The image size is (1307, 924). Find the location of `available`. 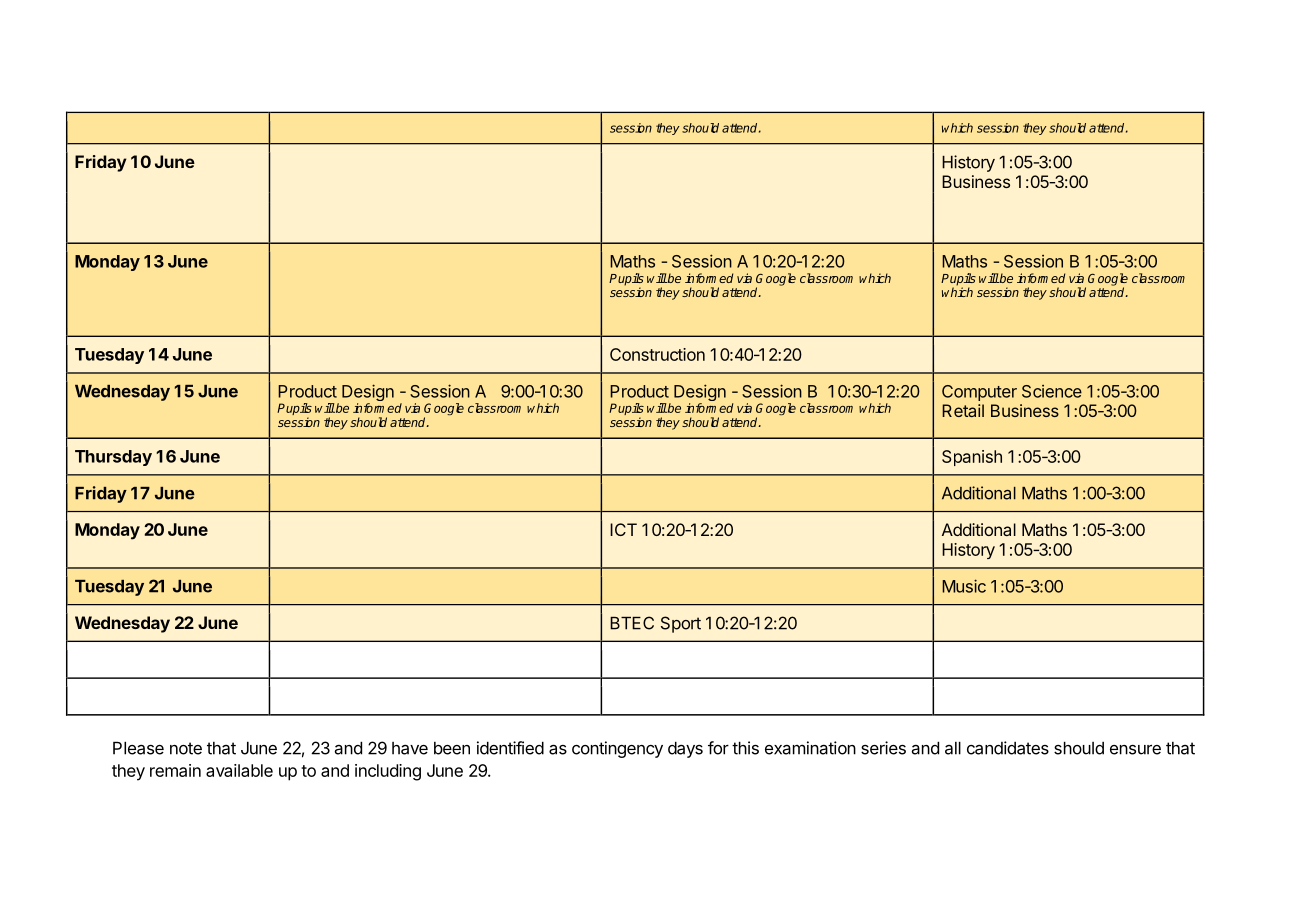

available is located at coordinates (239, 770).
